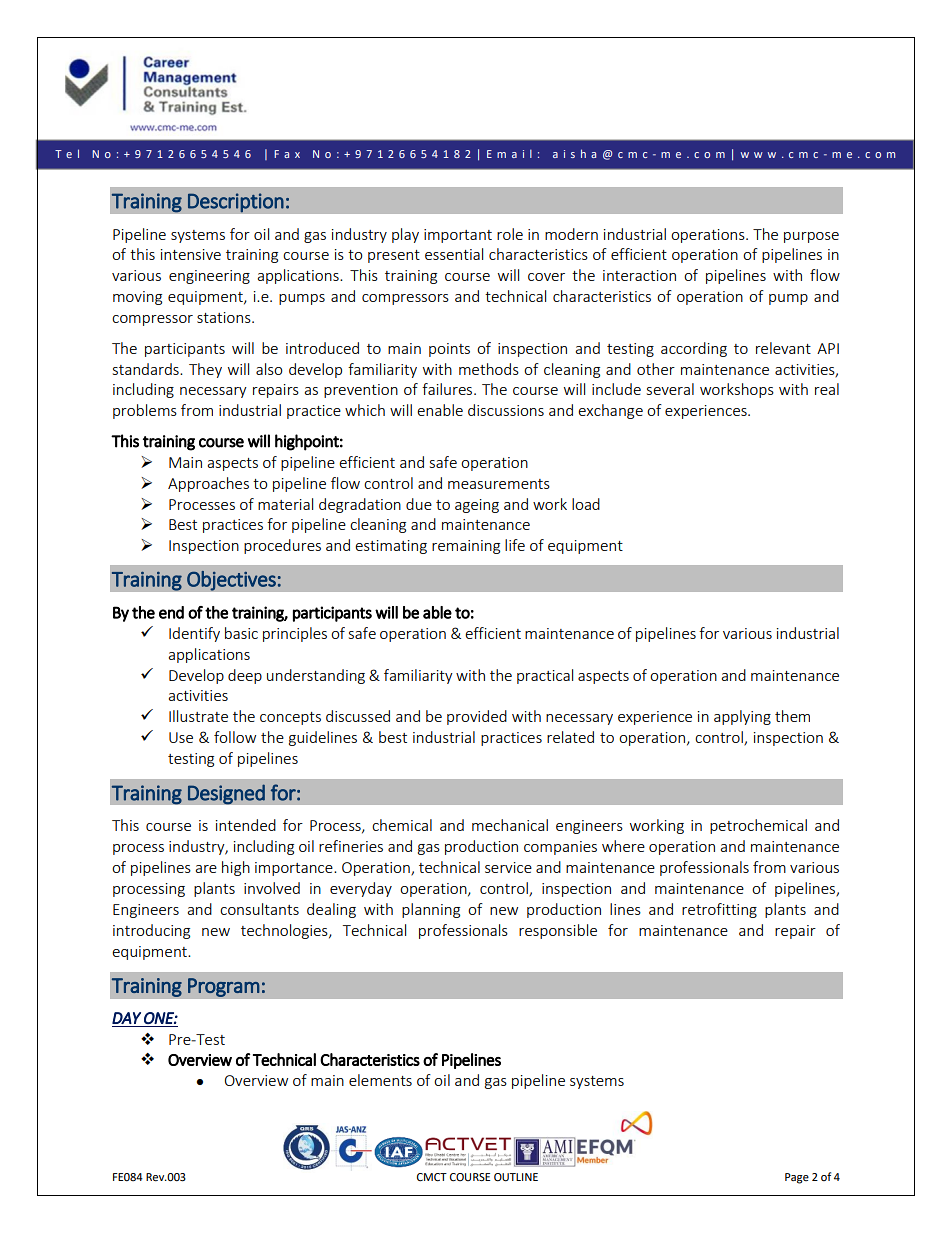 This document has width=952, height=1233. Describe the element at coordinates (191, 254) in the document. I see `intensive` at that location.
